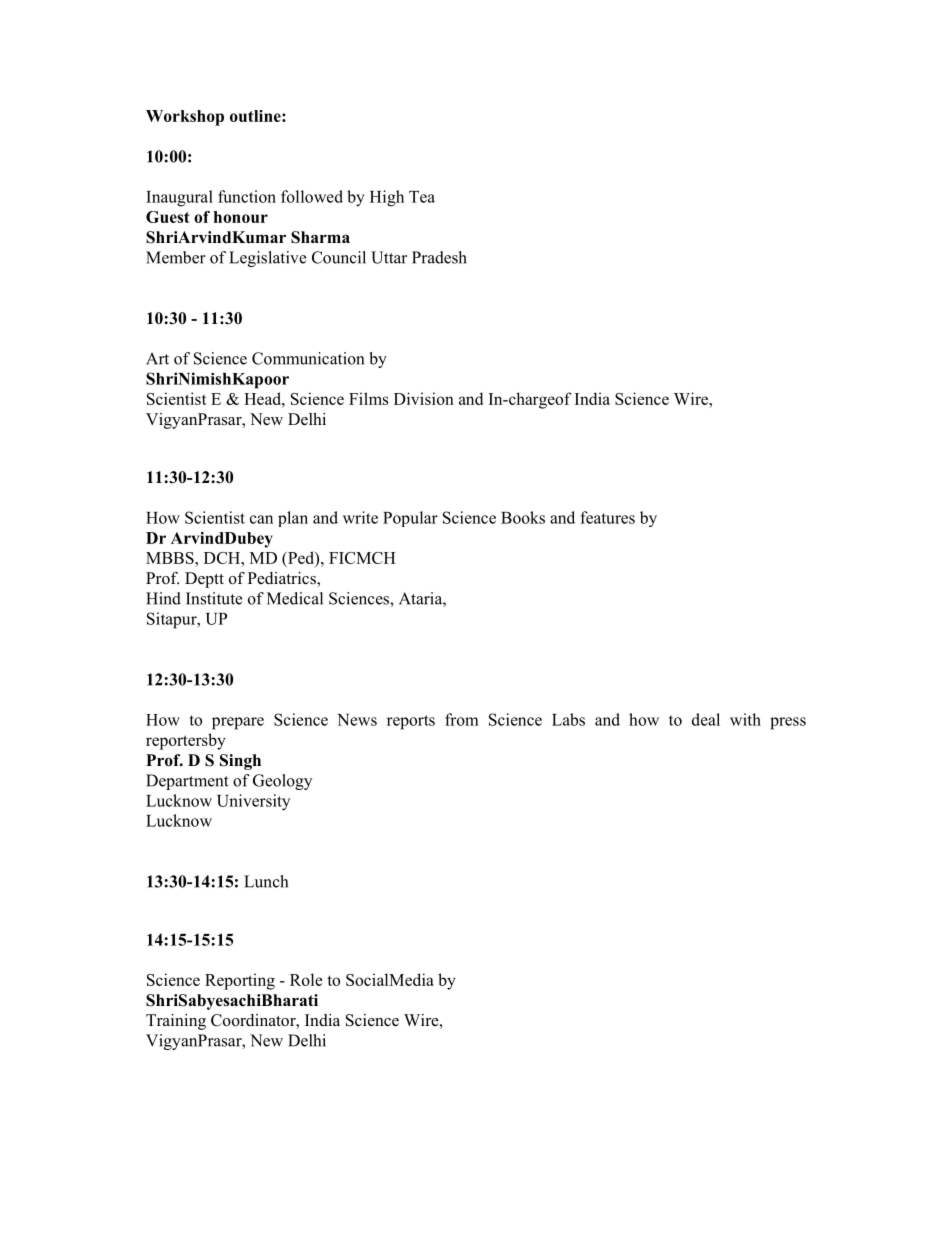 The height and width of the screenshot is (1233, 952). I want to click on from, so click(462, 719).
